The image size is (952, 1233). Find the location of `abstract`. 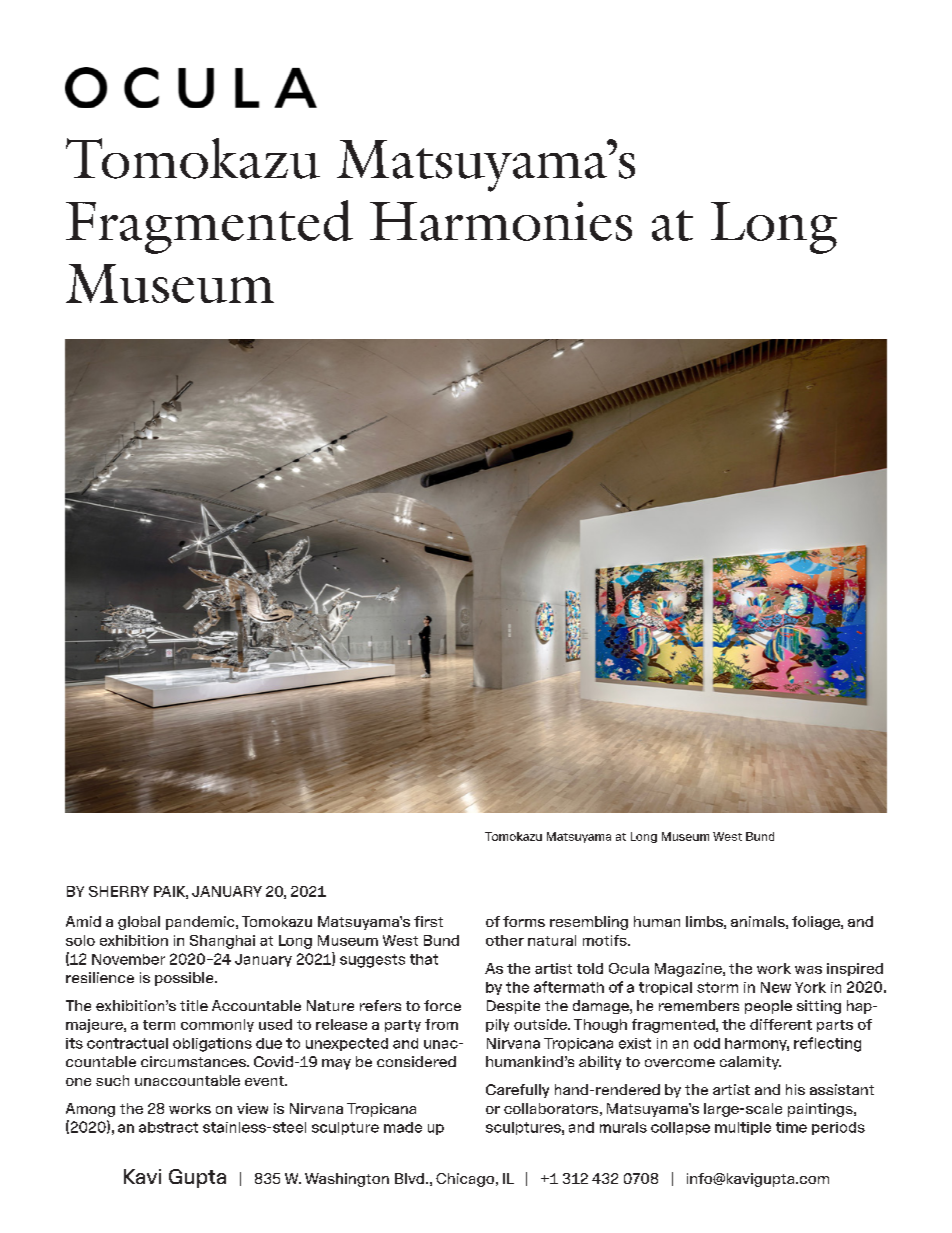

abstract is located at coordinates (168, 1127).
